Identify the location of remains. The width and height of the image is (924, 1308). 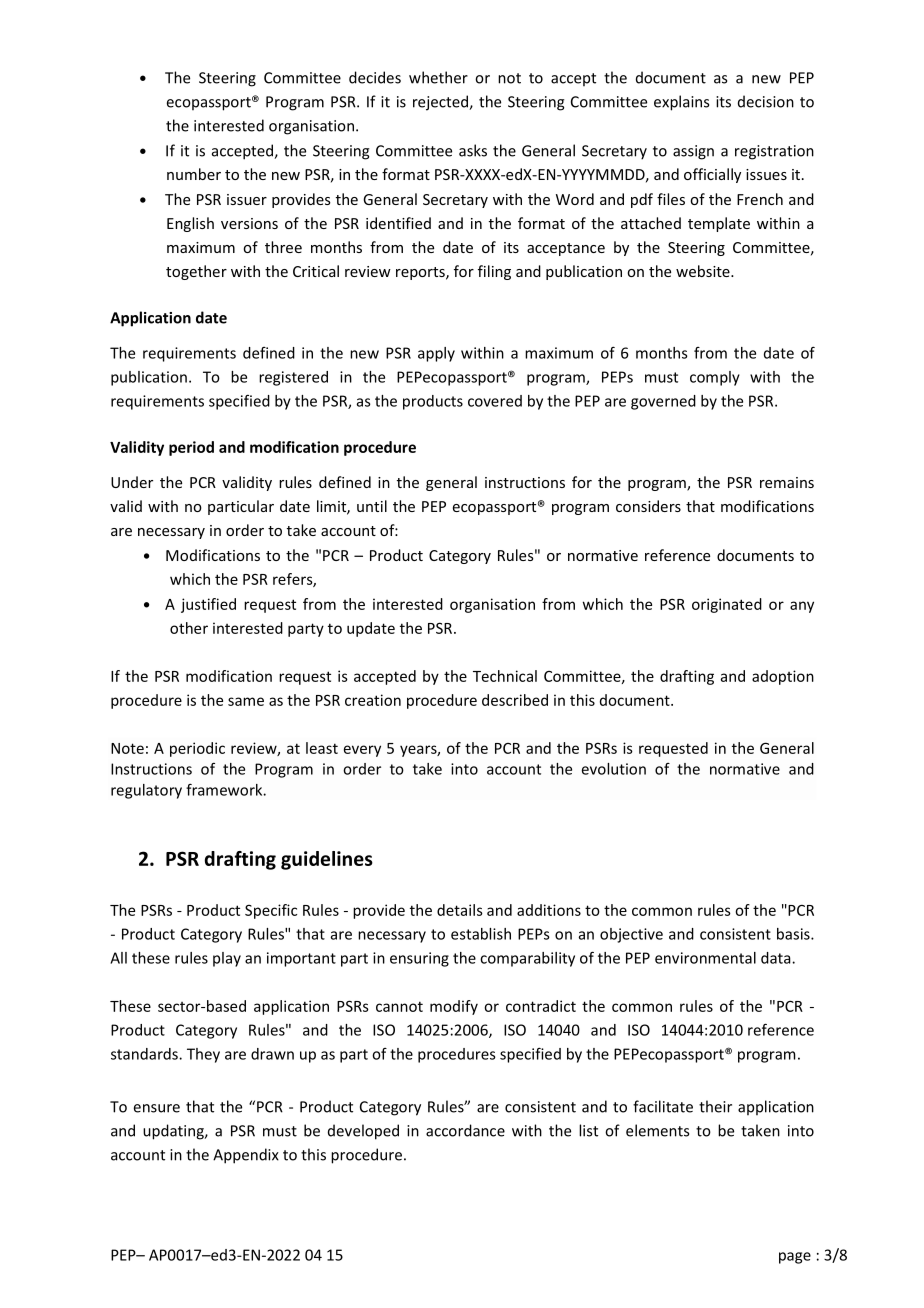
(787, 482).
